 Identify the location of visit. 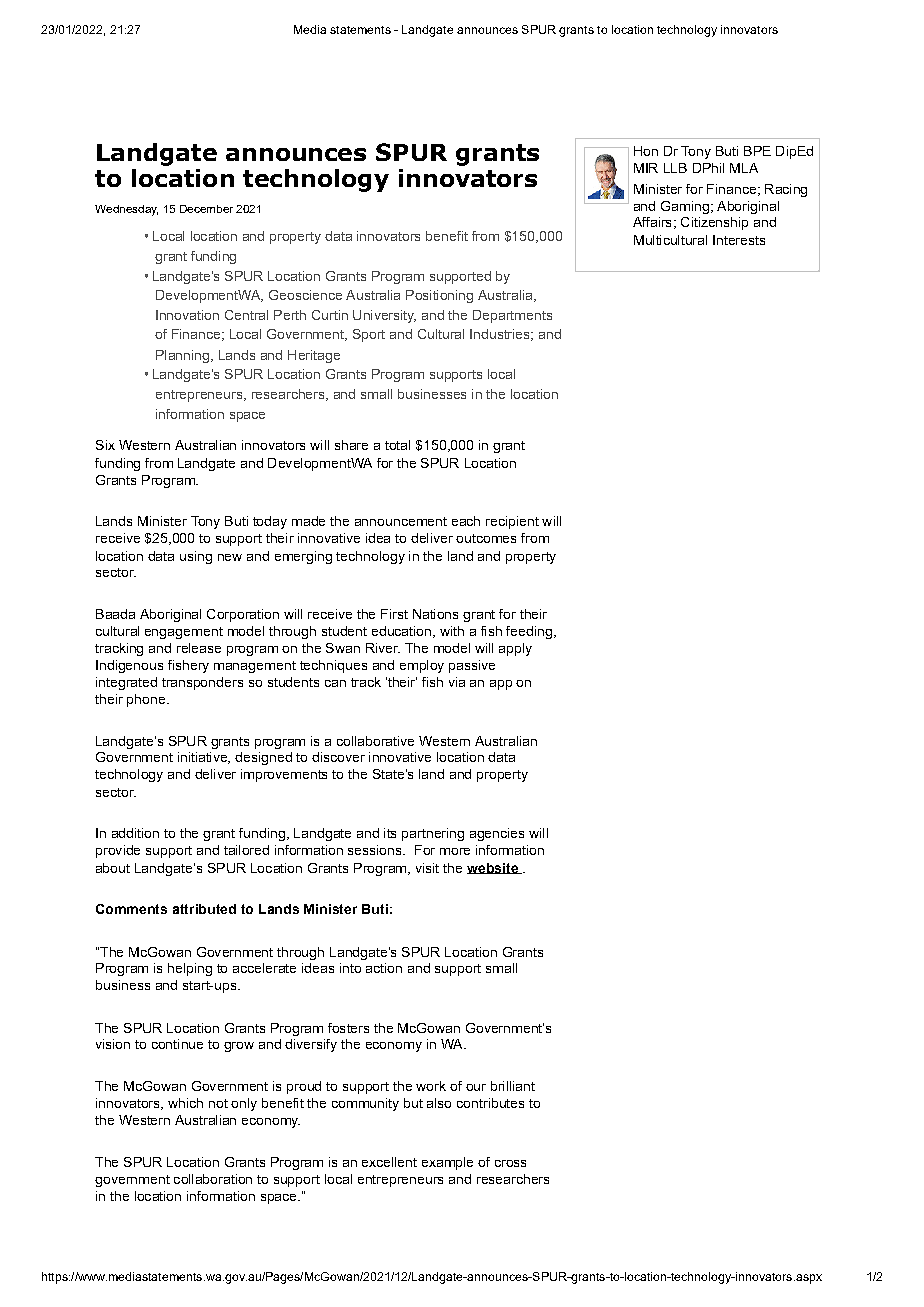
(427, 868).
